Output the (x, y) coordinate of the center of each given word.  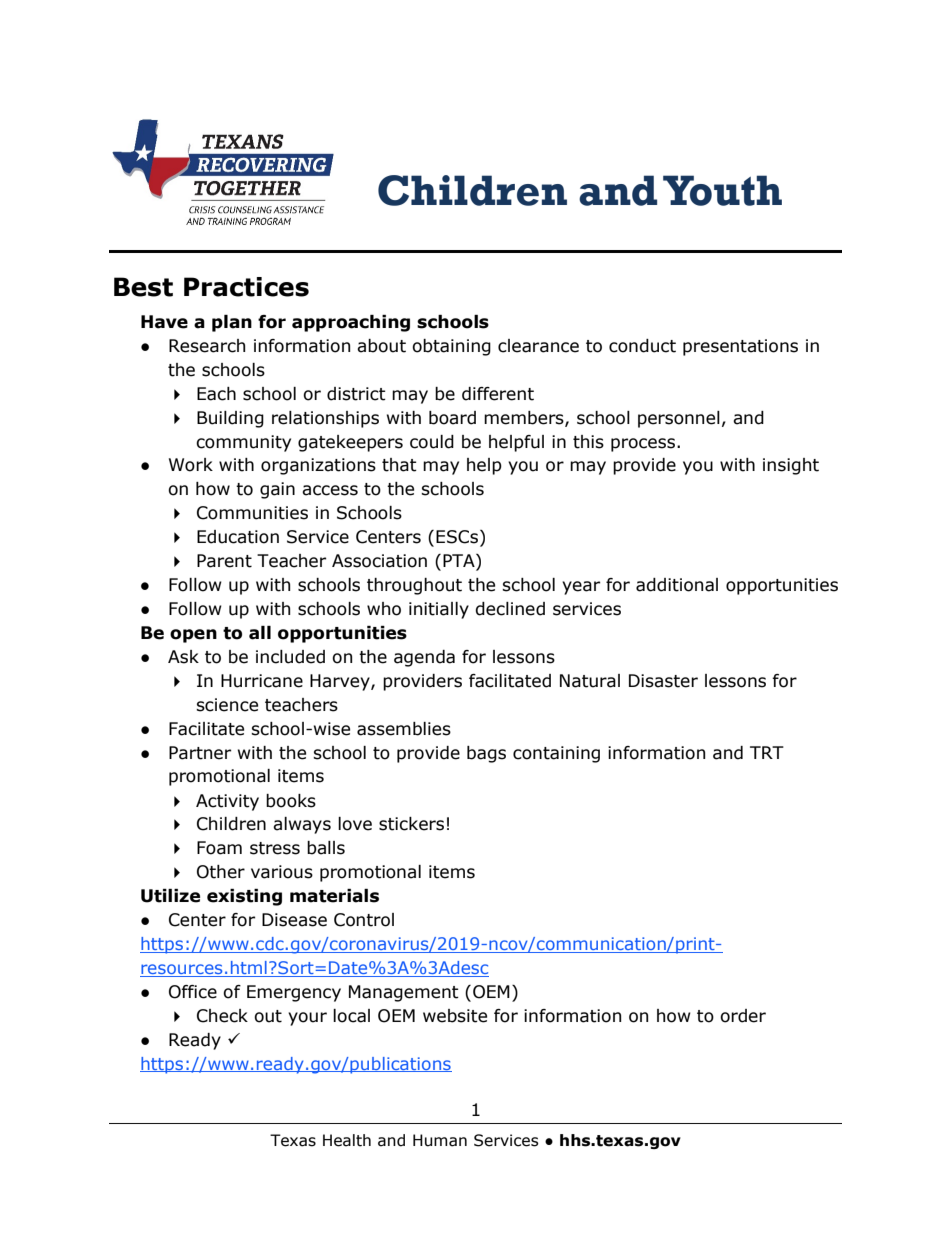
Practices (246, 287)
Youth (722, 190)
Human (440, 1140)
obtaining (451, 347)
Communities (252, 513)
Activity (227, 802)
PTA (460, 562)
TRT (767, 752)
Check (222, 1016)
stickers (411, 824)
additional (677, 585)
